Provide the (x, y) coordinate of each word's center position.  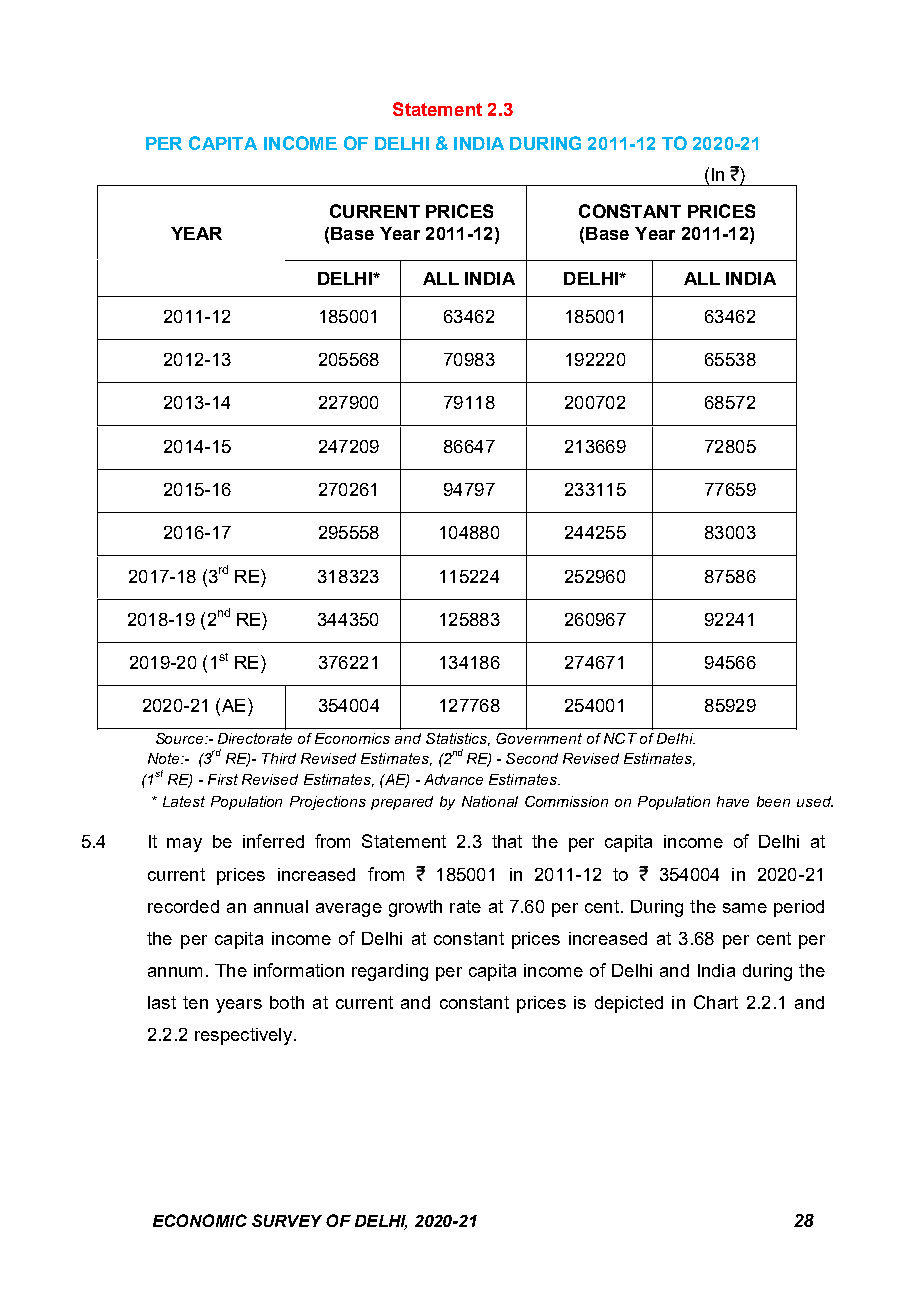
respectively (243, 1036)
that (507, 841)
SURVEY (287, 1220)
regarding (390, 972)
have (733, 801)
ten (195, 1002)
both (287, 1002)
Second (532, 758)
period (799, 908)
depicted (629, 1004)
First (223, 779)
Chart (716, 1002)
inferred (273, 841)
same (745, 908)
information (299, 970)
